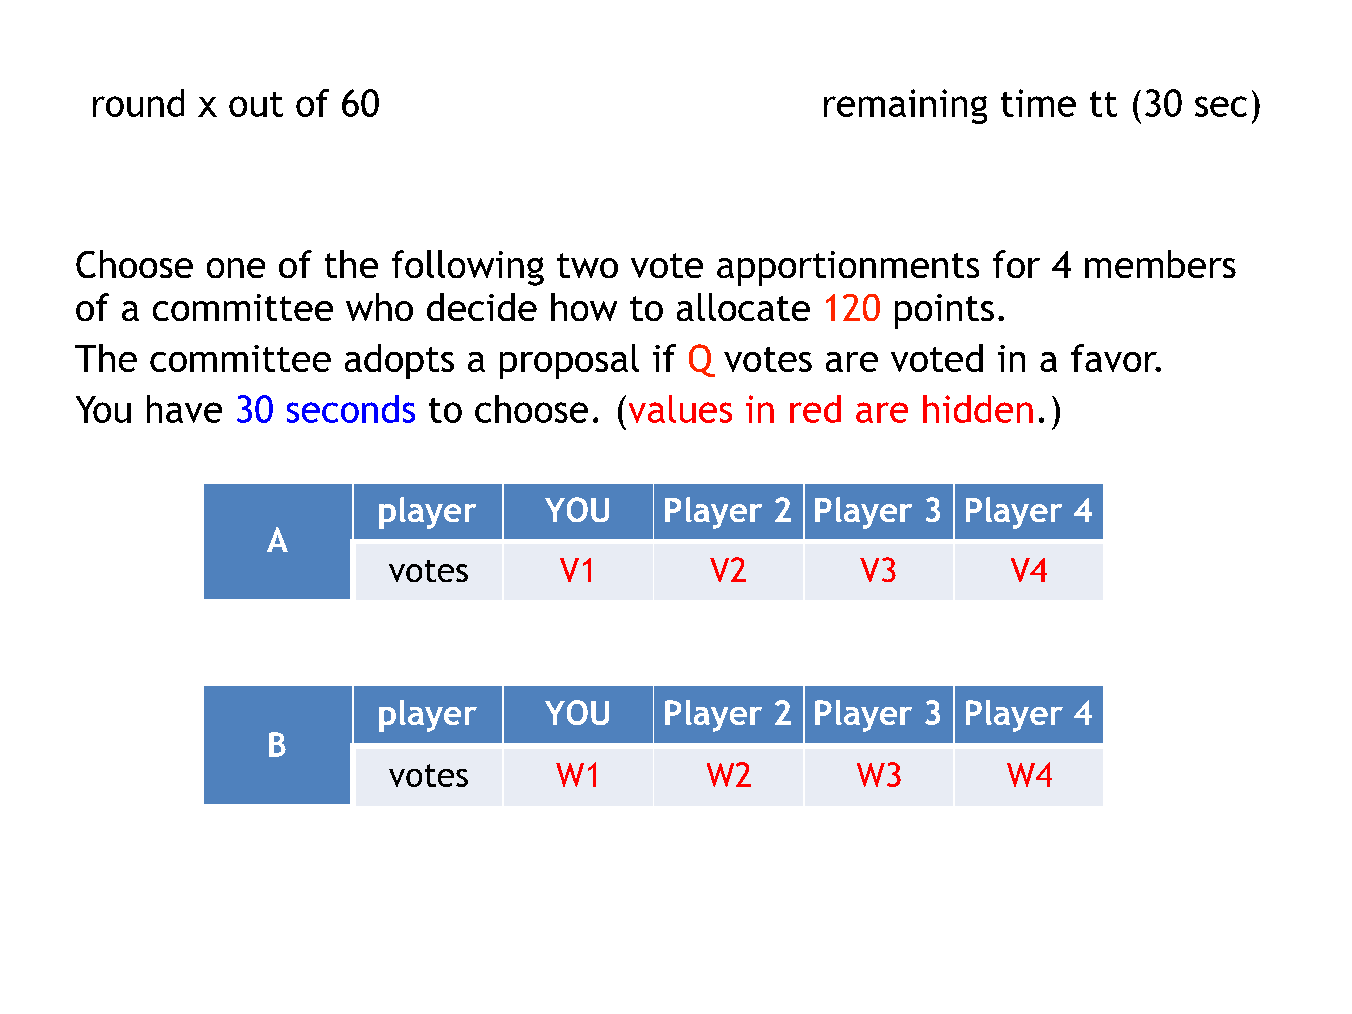 This screenshot has width=1352, height=1014. Describe the element at coordinates (905, 106) in the screenshot. I see `remaining` at that location.
